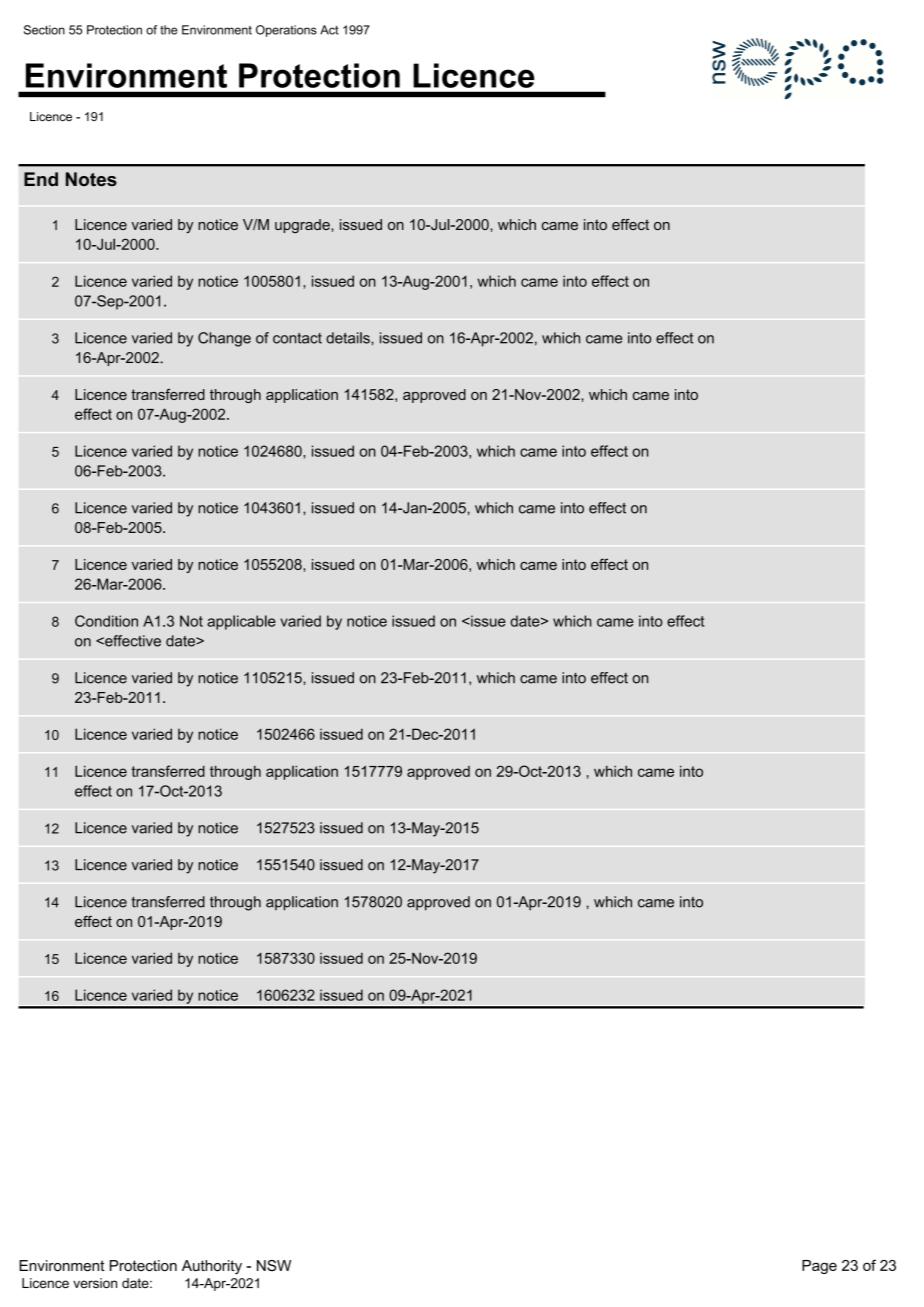 This screenshot has height=1307, width=924. Describe the element at coordinates (349, 338) in the screenshot. I see `details` at that location.
